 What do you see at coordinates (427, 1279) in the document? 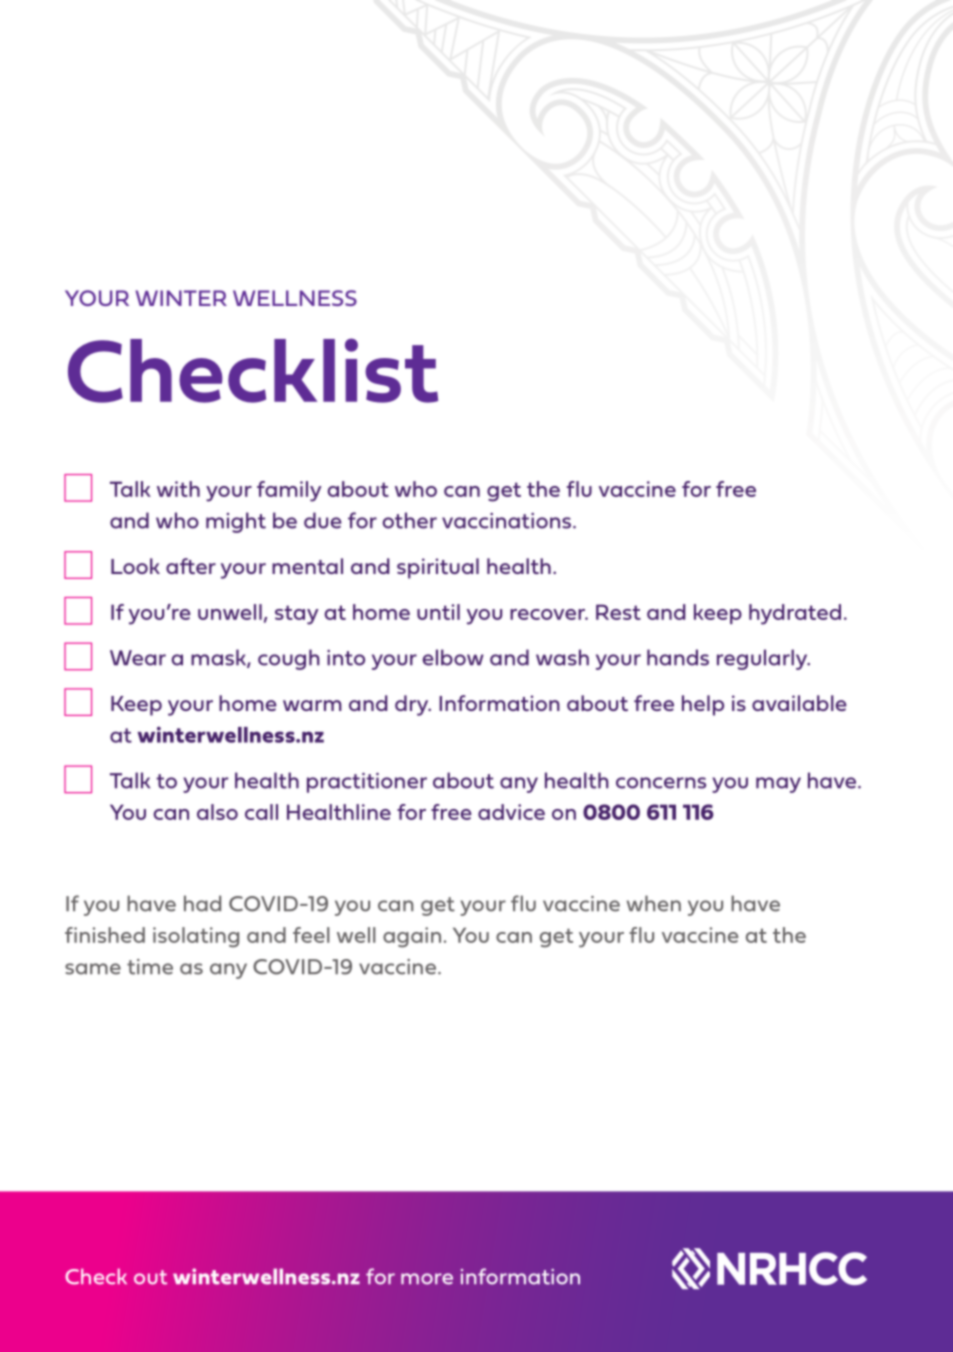
I see `more` at bounding box center [427, 1279].
